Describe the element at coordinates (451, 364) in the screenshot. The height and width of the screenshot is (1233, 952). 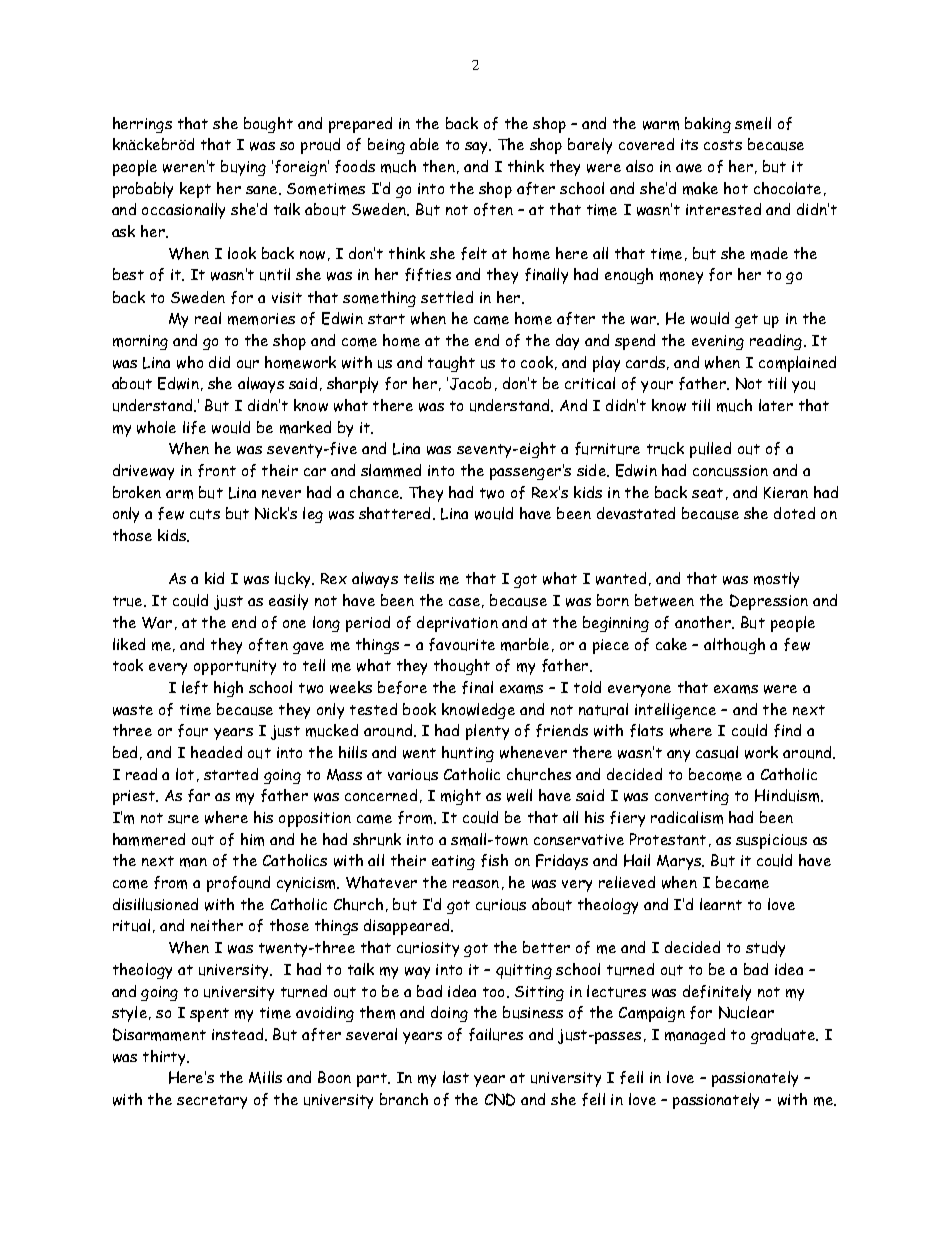
I see `taught` at that location.
